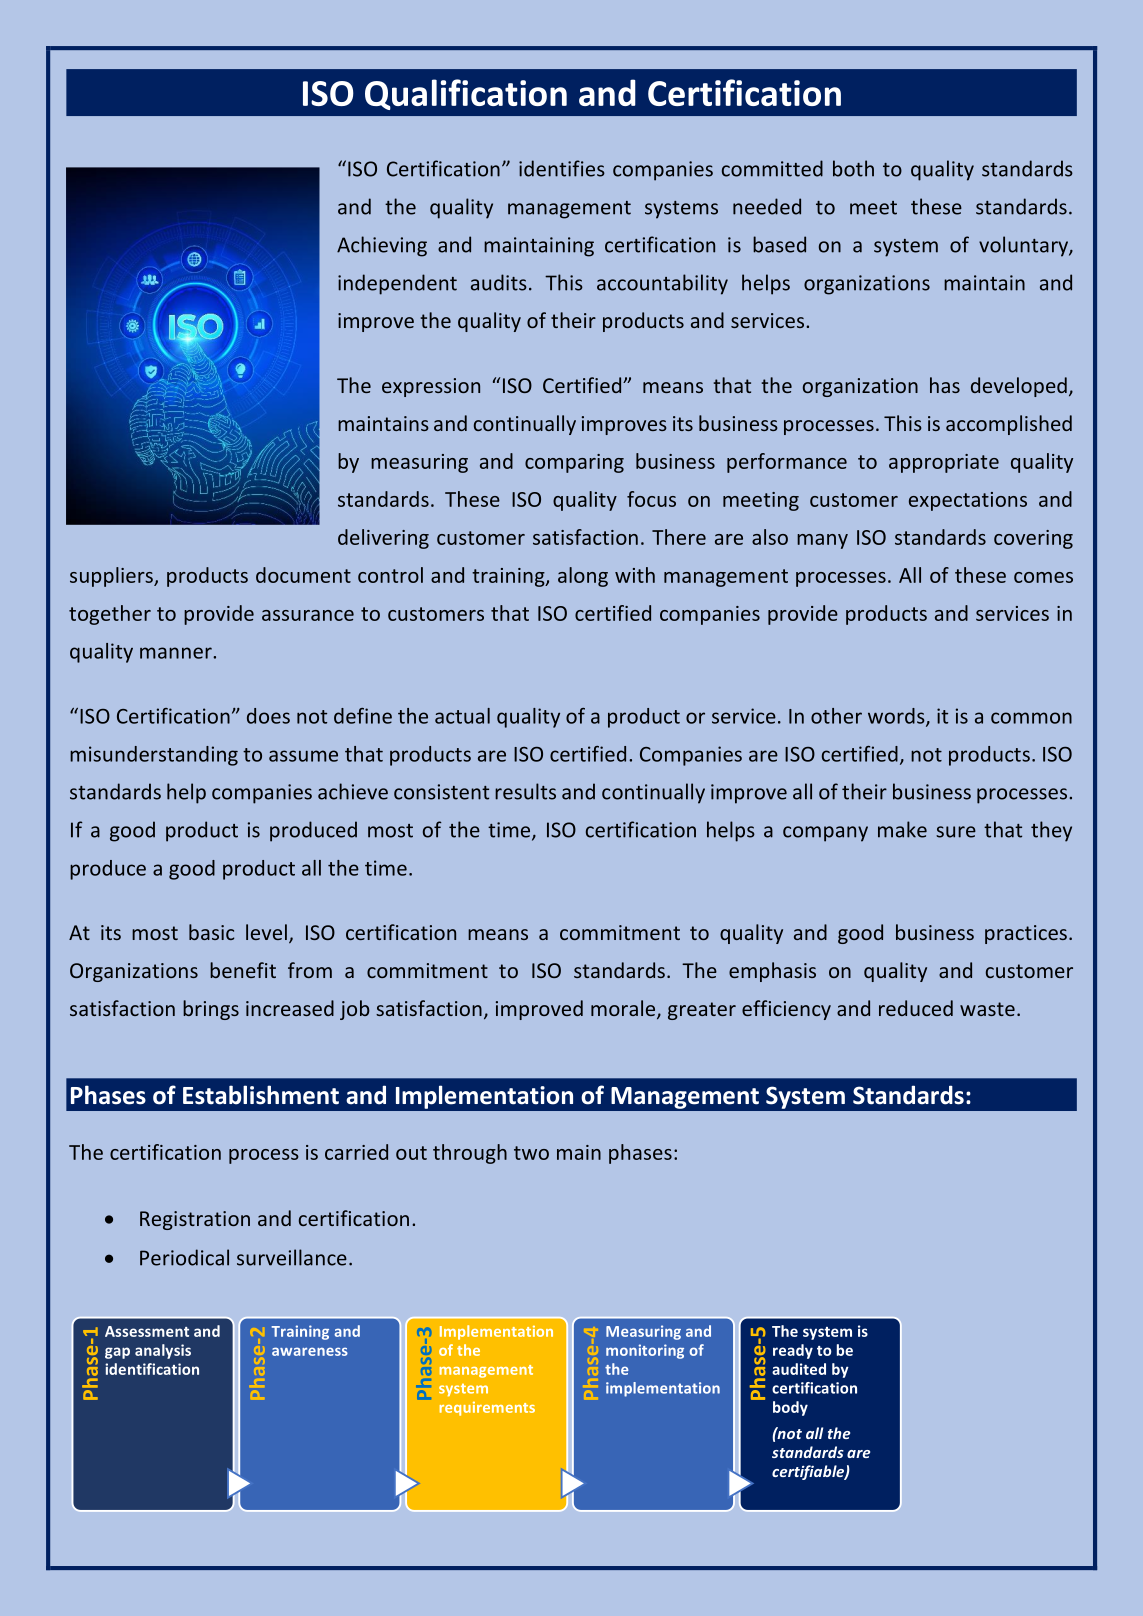 The height and width of the screenshot is (1616, 1143). I want to click on Achieving, so click(382, 246).
